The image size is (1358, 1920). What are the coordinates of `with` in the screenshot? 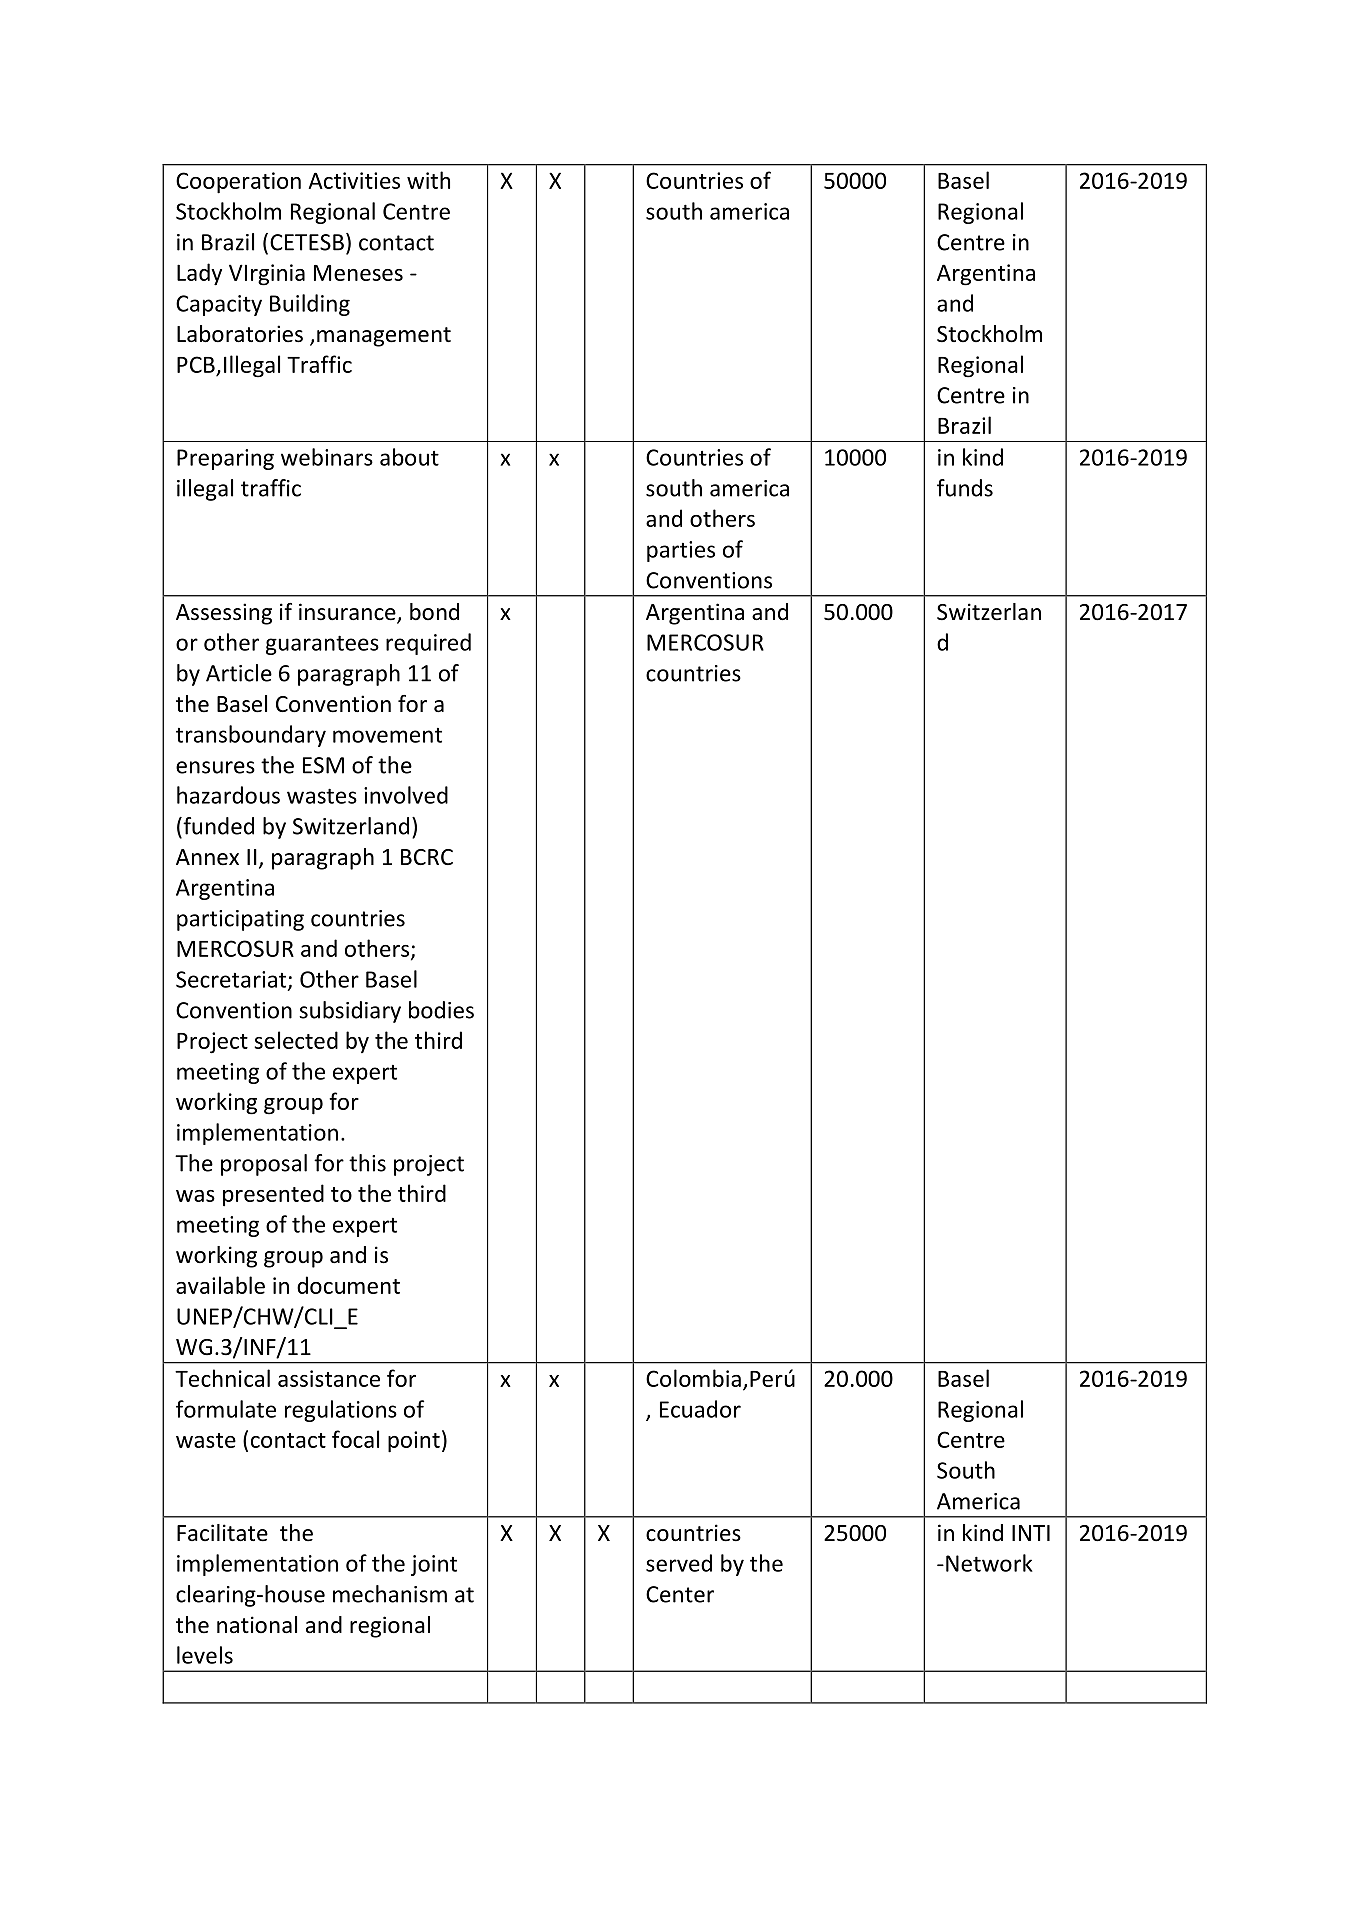 It's located at (428, 180).
